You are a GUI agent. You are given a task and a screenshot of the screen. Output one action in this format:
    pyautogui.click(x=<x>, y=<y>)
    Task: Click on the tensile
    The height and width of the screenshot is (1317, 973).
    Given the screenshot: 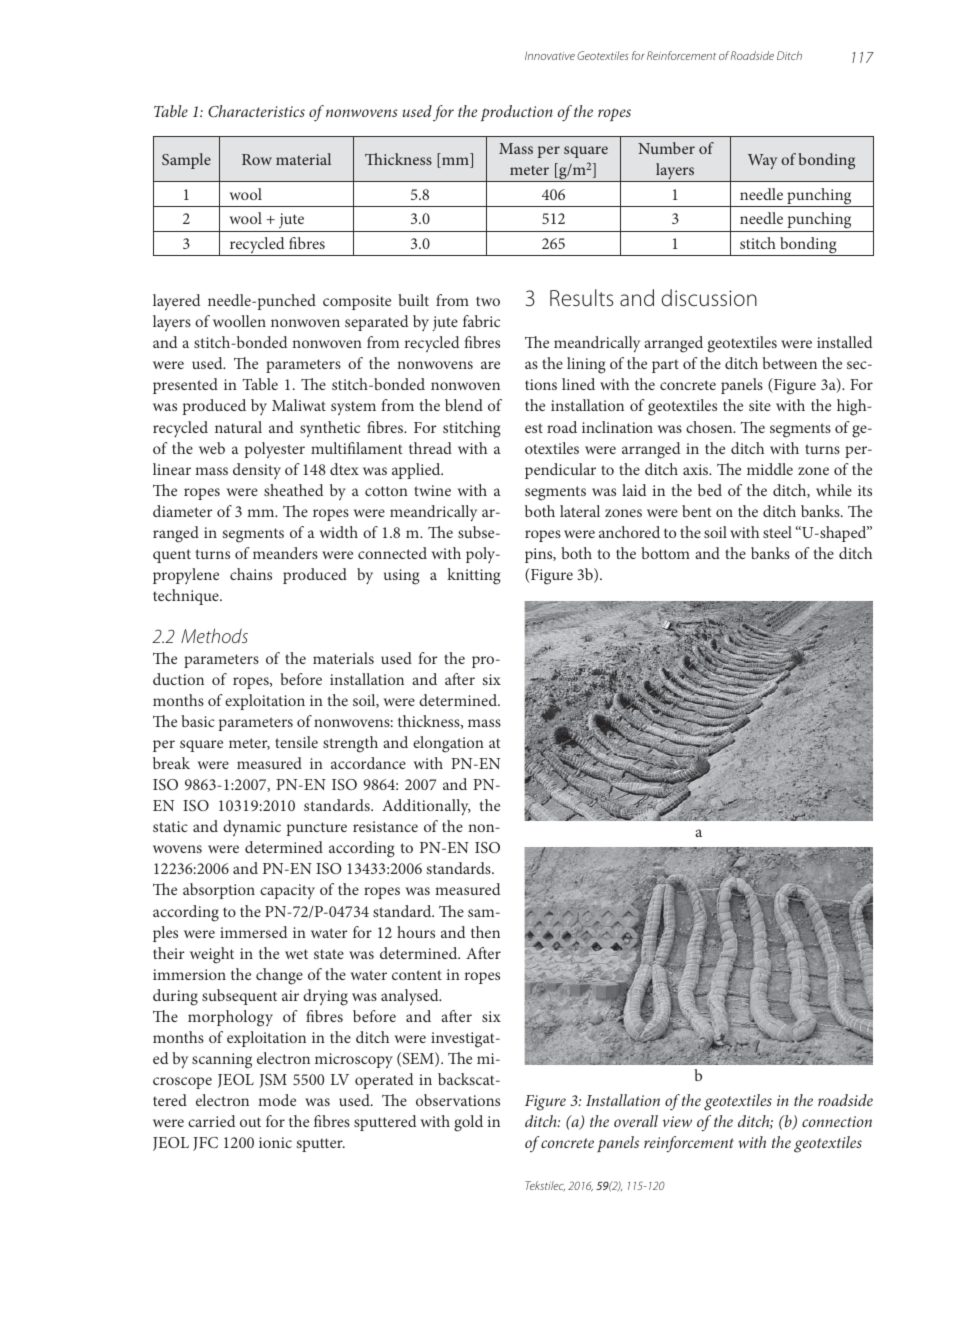 What is the action you would take?
    pyautogui.click(x=296, y=742)
